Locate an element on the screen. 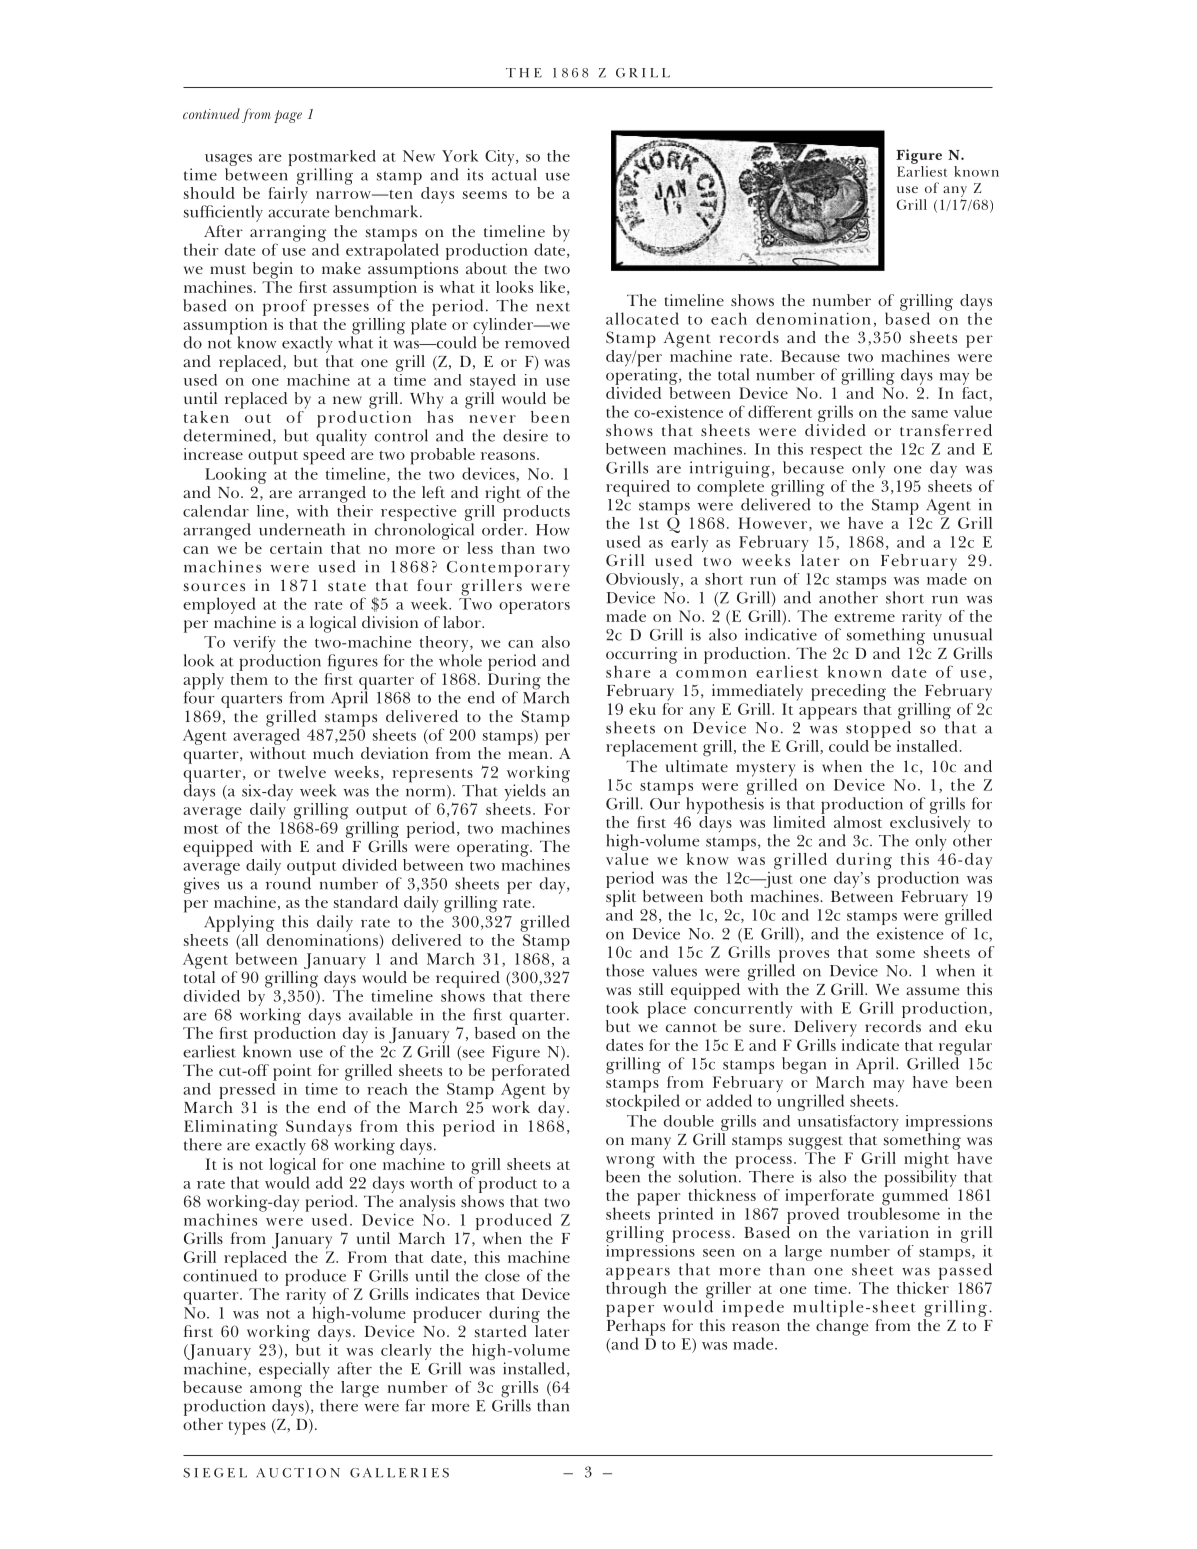 This screenshot has height=1549, width=1197. extreme is located at coordinates (864, 617).
